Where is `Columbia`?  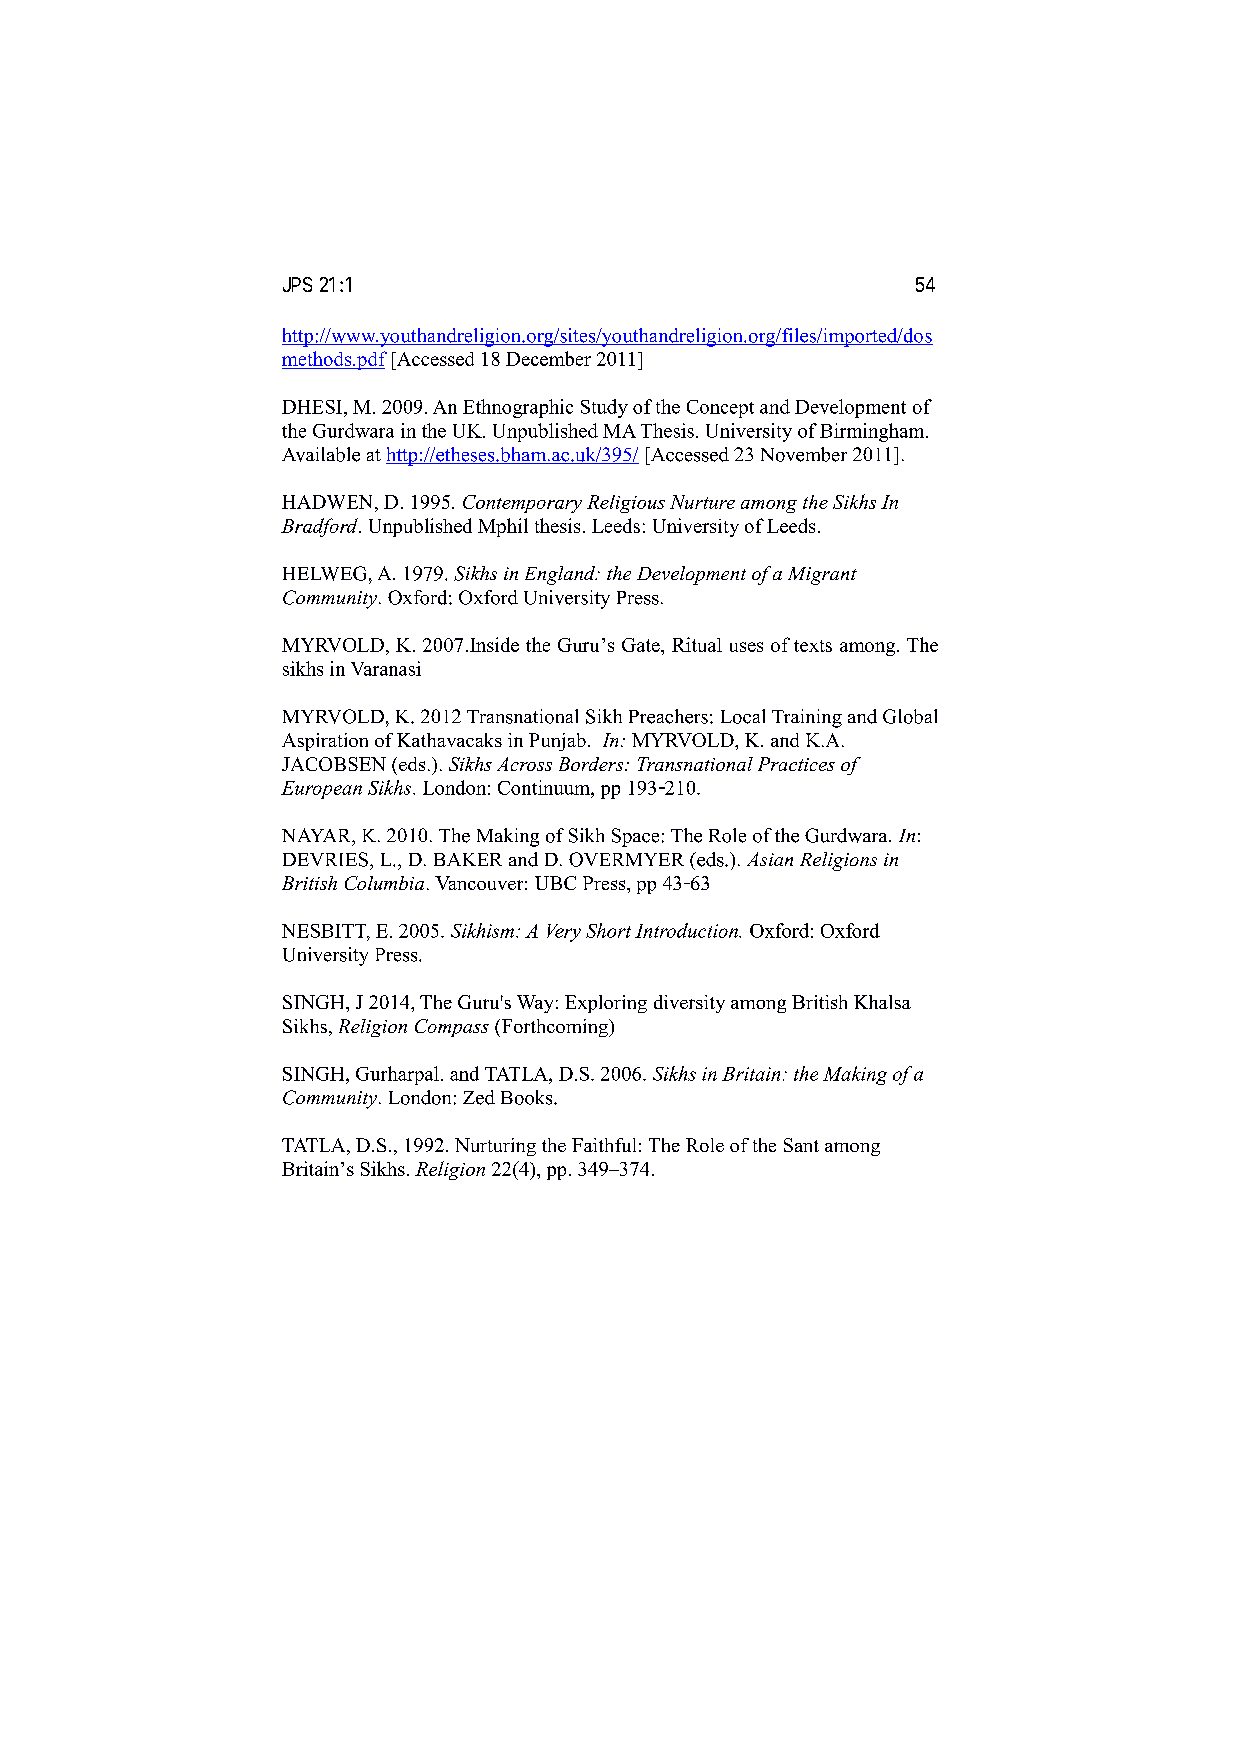
Columbia is located at coordinates (384, 883).
